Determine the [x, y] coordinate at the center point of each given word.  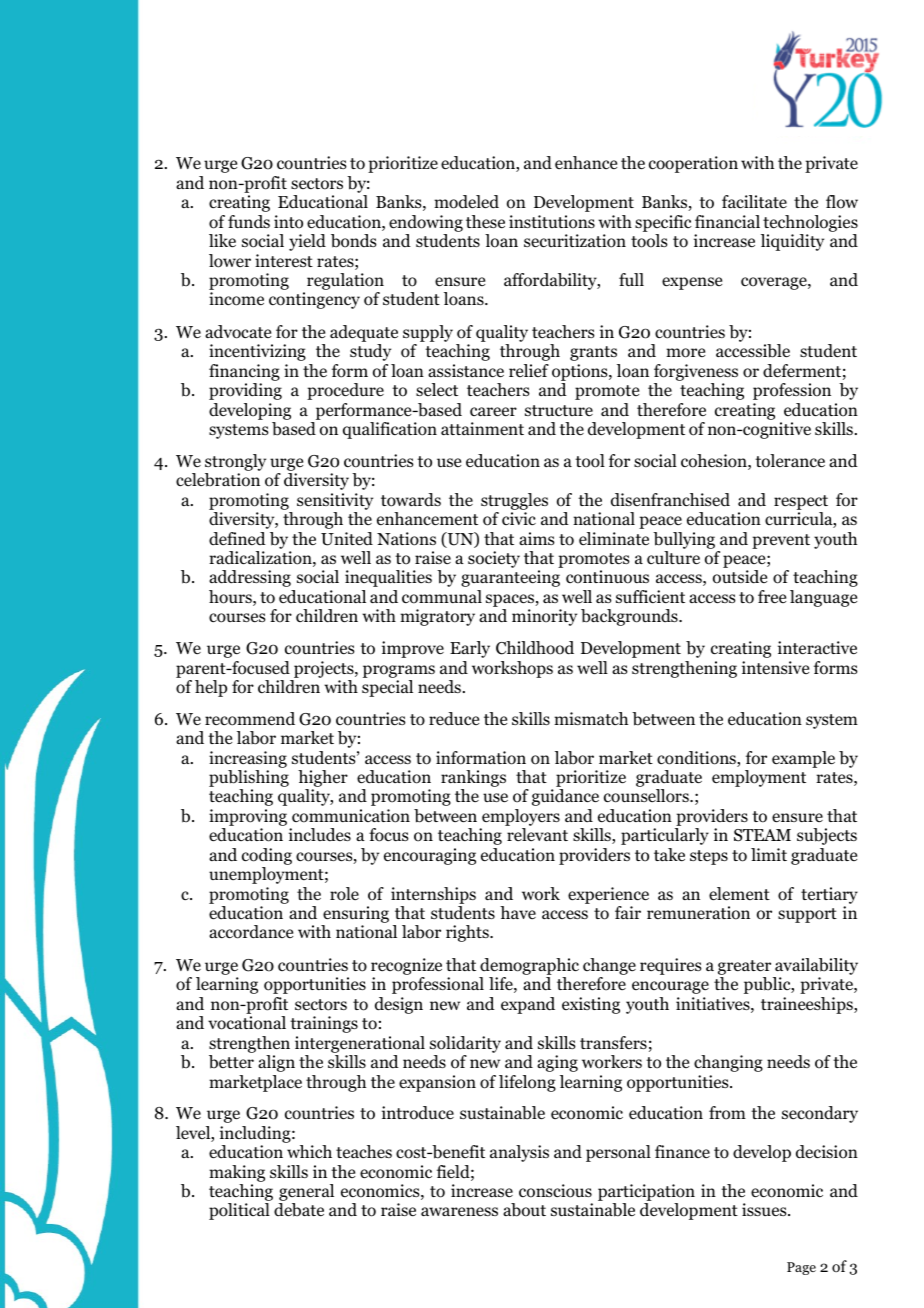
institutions [552, 222]
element [739, 894]
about [524, 1210]
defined [237, 539]
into [288, 222]
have [518, 912]
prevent [781, 541]
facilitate [754, 201]
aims [537, 538]
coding [267, 856]
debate [299, 1210]
